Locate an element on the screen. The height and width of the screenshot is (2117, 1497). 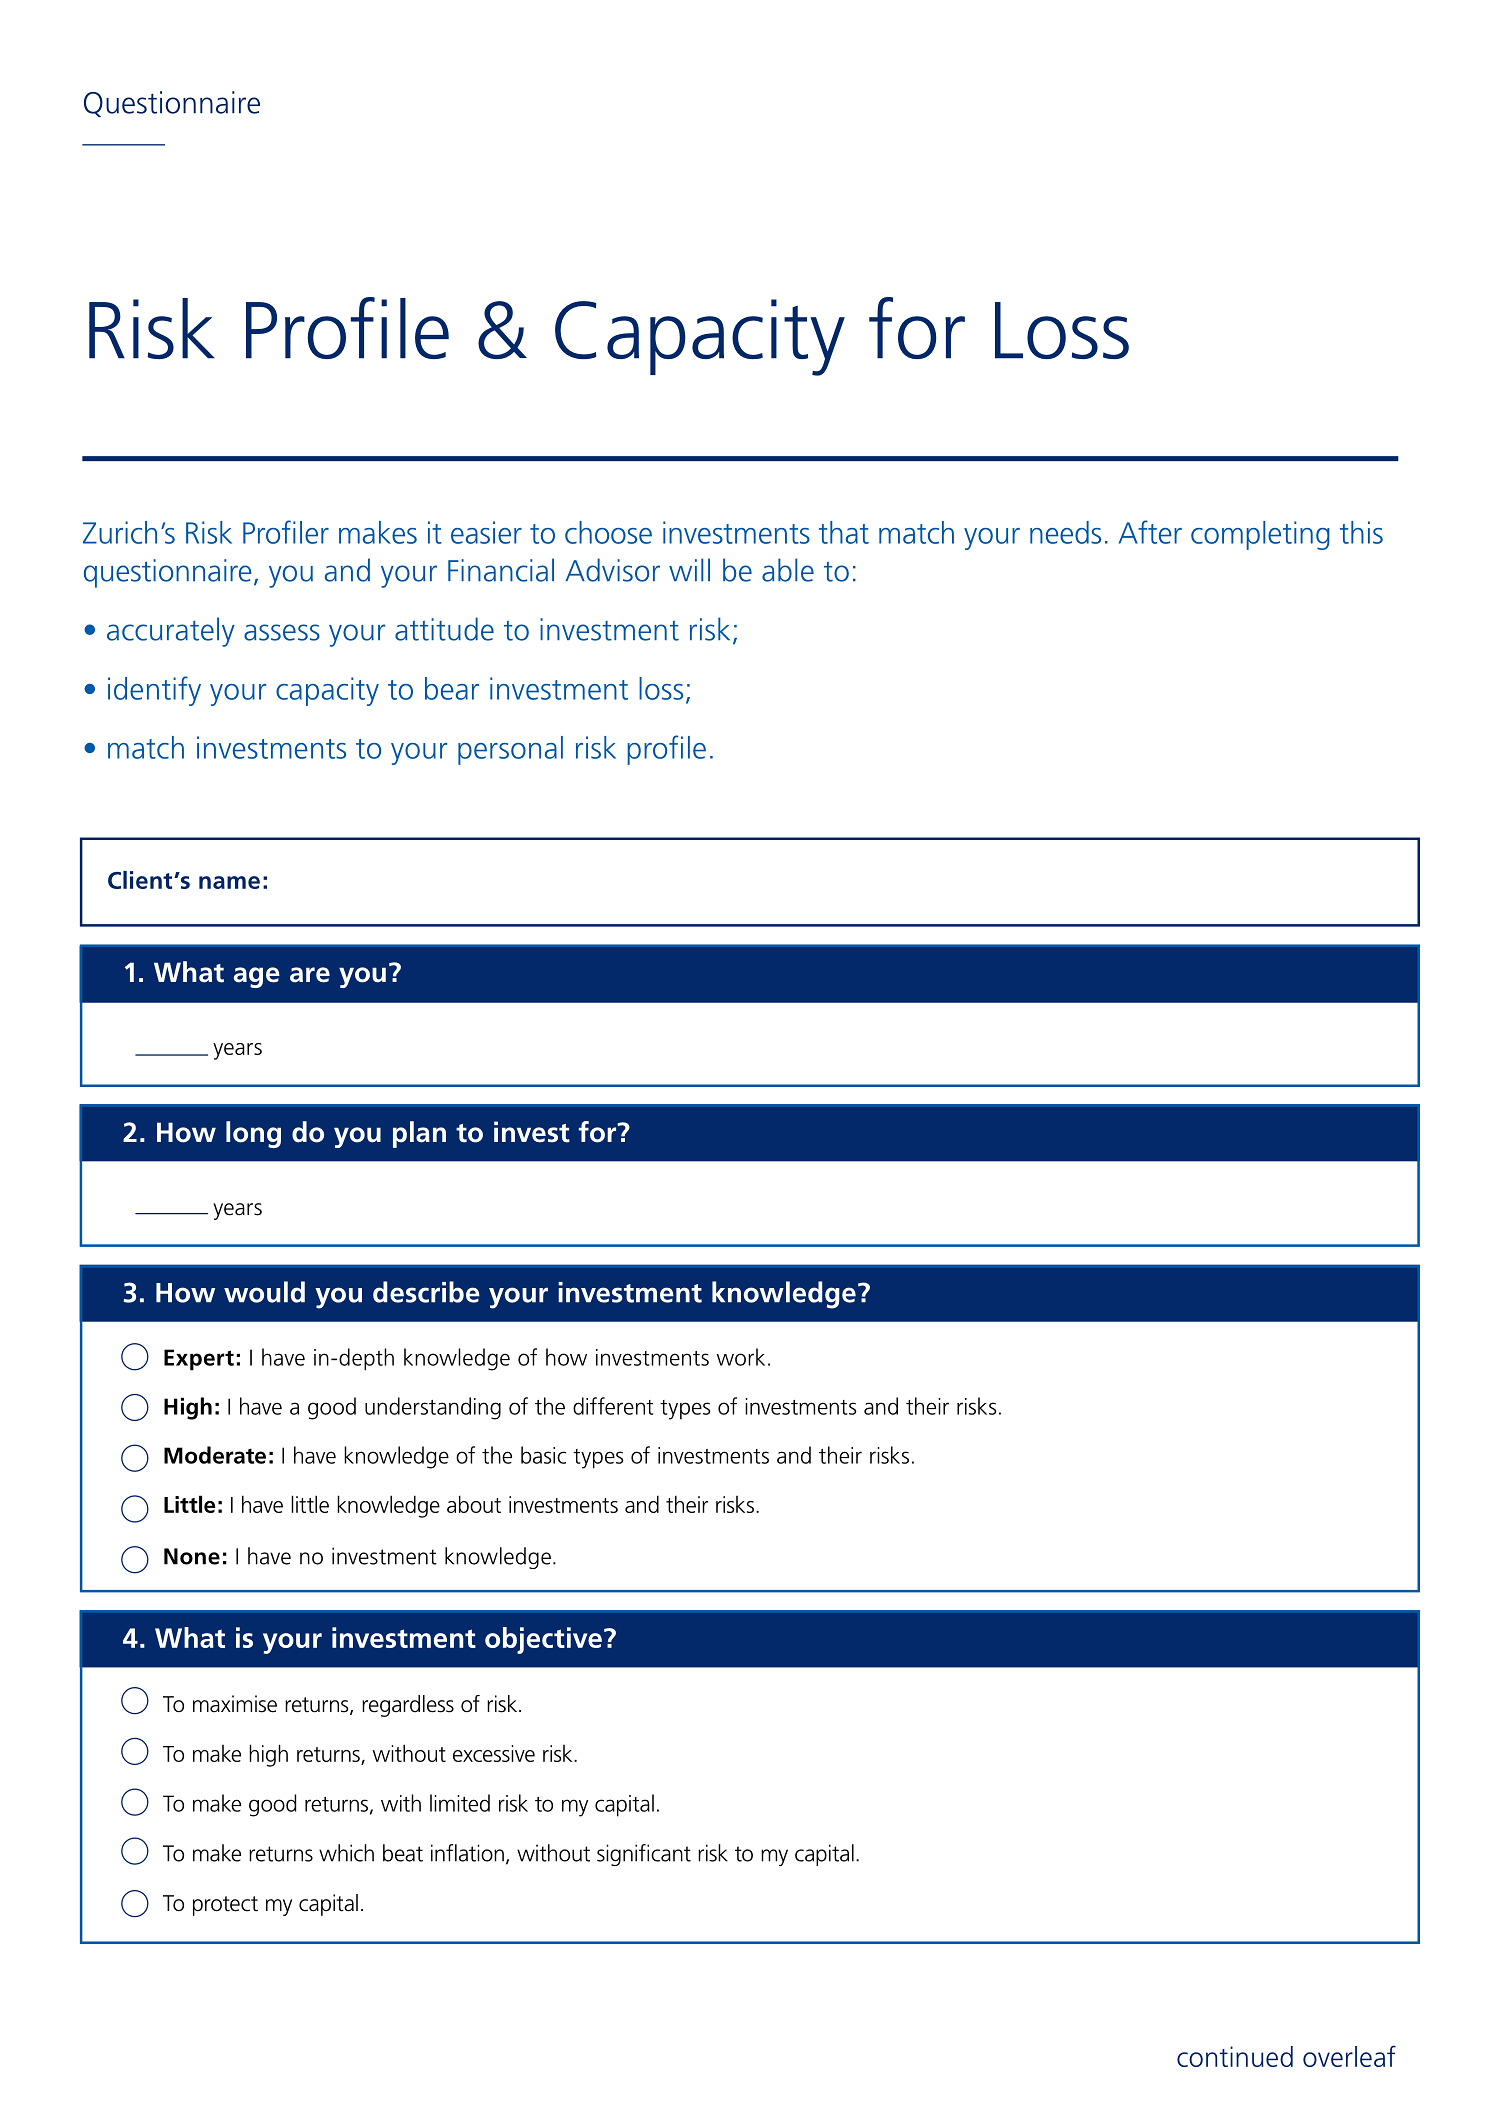
protect is located at coordinates (225, 1906).
